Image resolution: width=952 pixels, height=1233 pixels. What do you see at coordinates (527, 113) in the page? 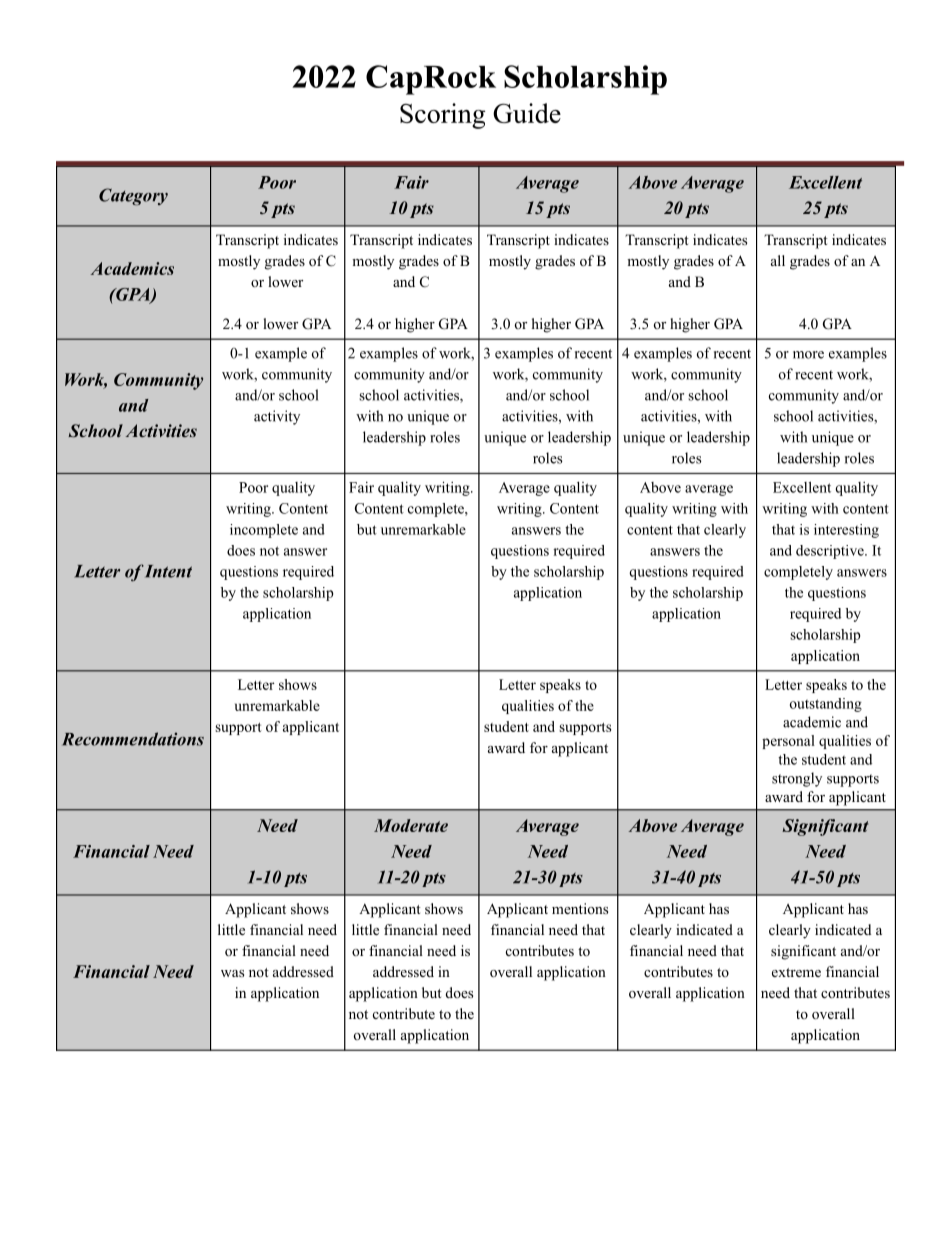
I see `Guide` at bounding box center [527, 113].
